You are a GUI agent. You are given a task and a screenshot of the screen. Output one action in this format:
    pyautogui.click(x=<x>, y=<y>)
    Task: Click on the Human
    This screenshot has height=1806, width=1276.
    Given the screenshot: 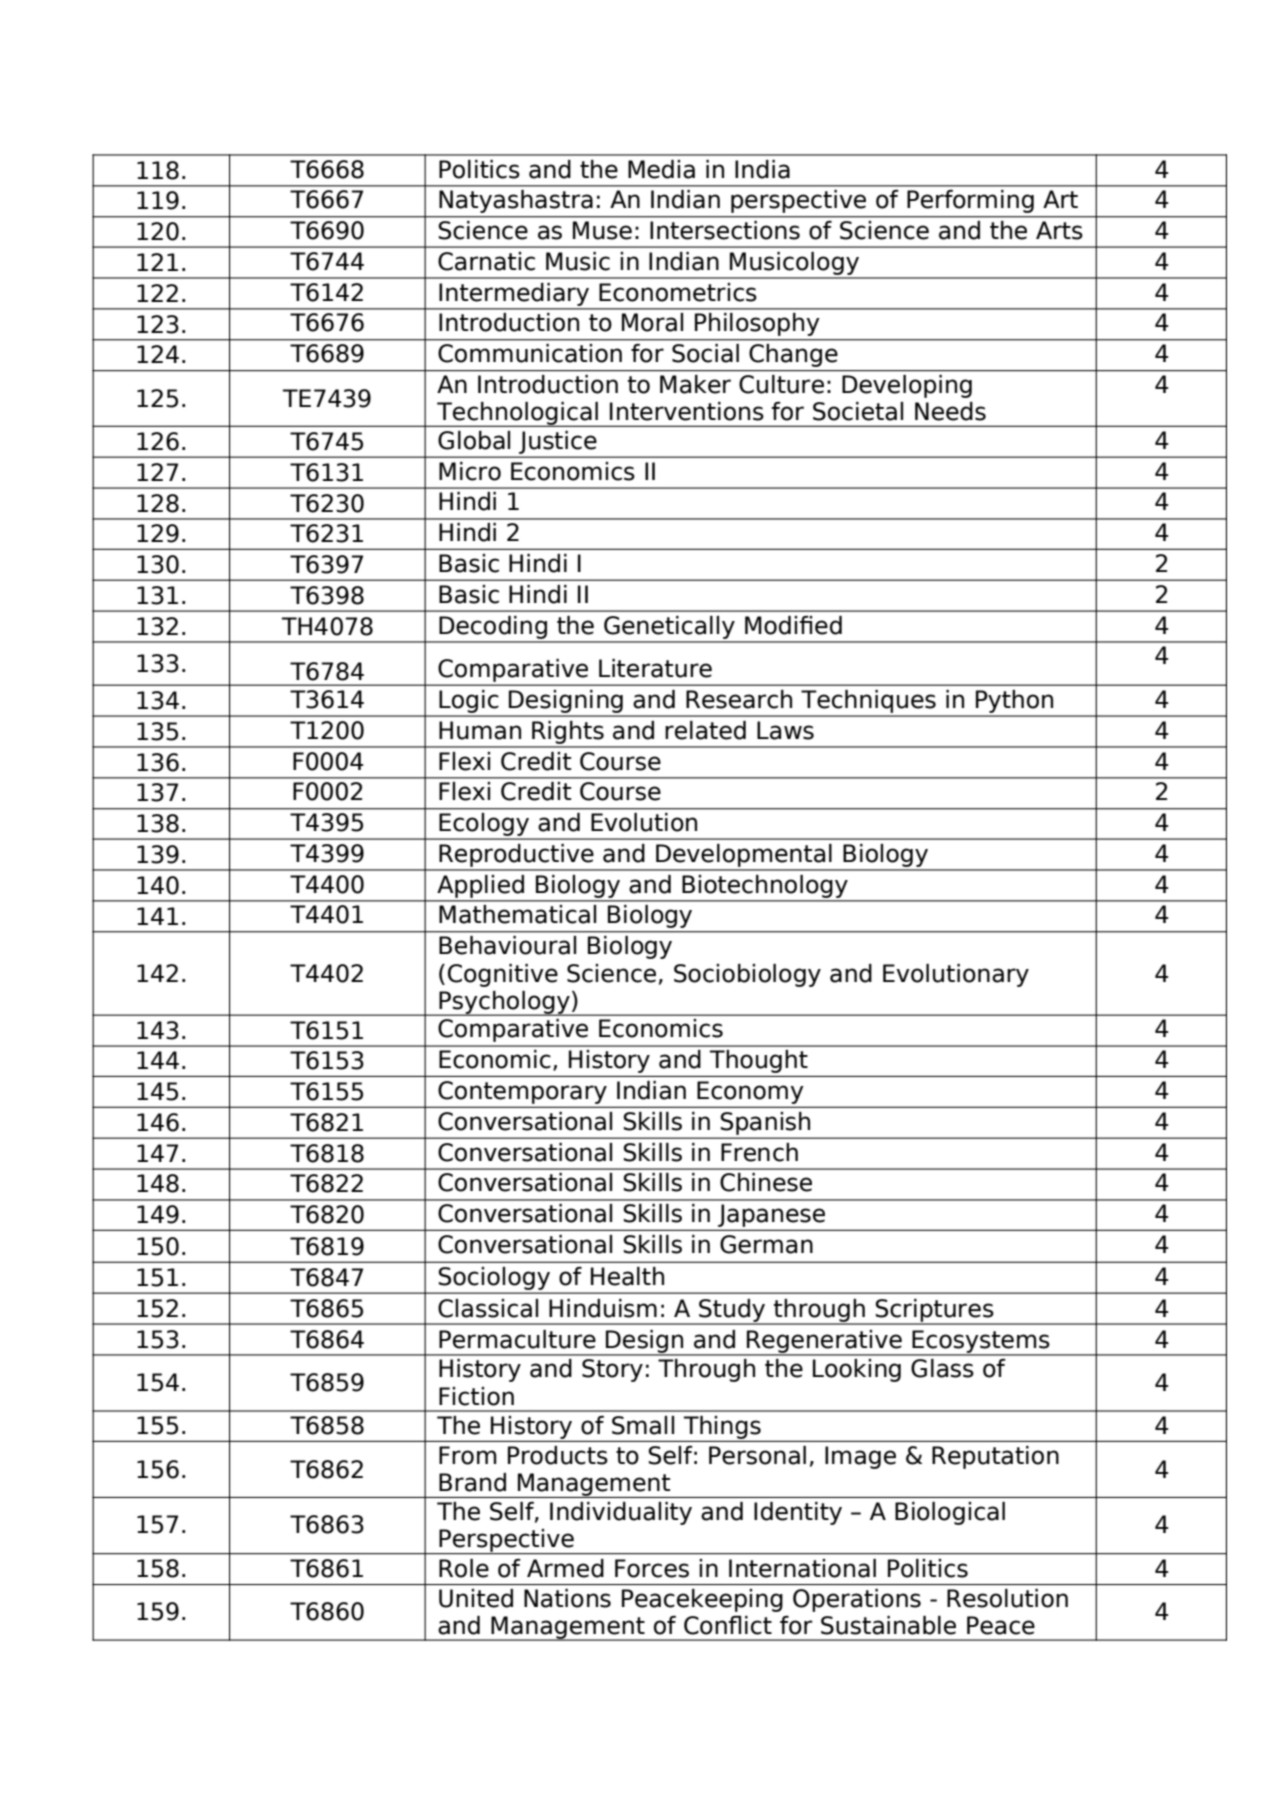 What is the action you would take?
    pyautogui.click(x=480, y=730)
